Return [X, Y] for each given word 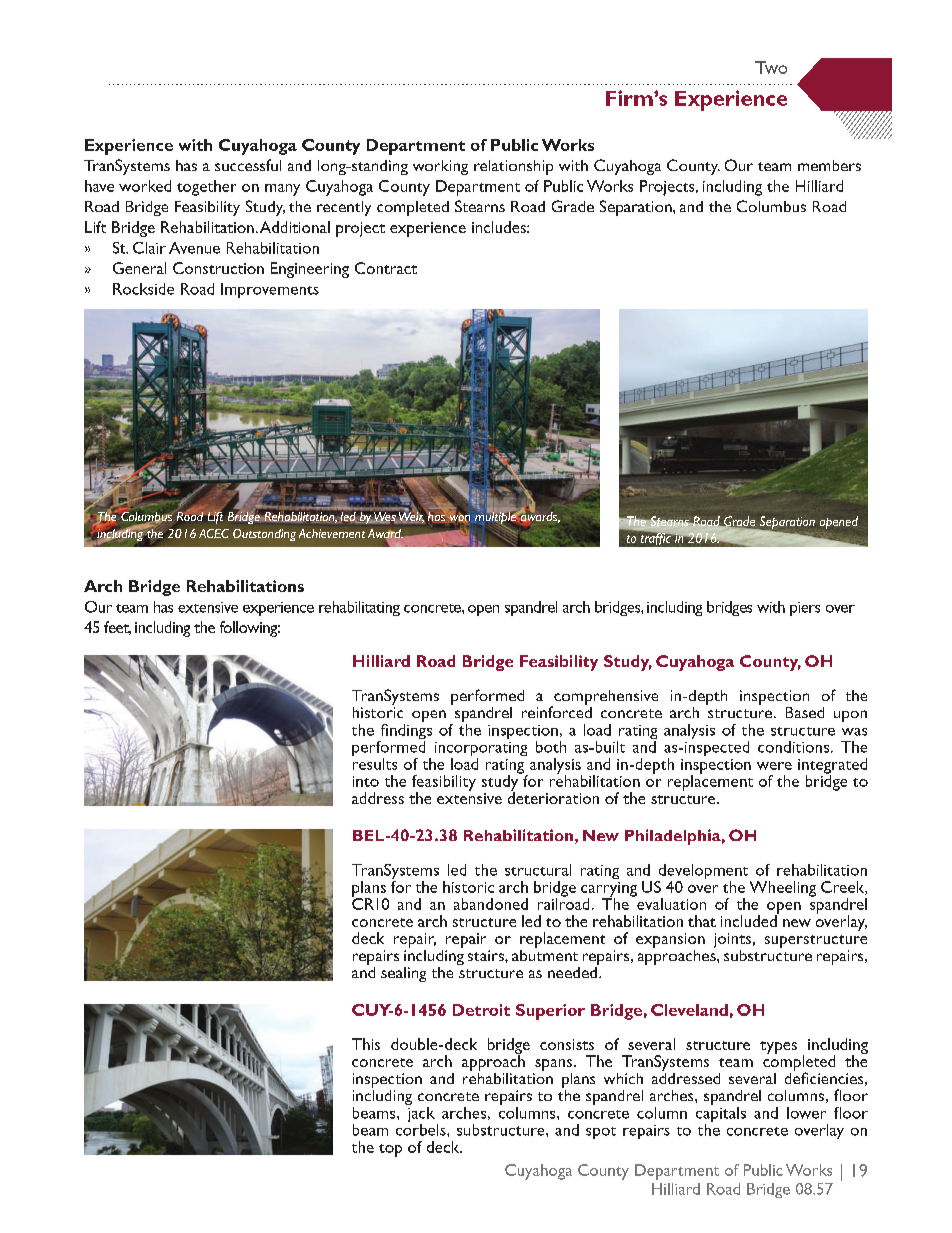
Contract [386, 268]
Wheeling [783, 889]
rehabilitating [359, 608]
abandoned [491, 904]
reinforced [557, 711]
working [440, 167]
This [366, 1044]
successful [248, 165]
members [829, 165]
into [366, 781]
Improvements [270, 290]
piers [805, 609]
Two [771, 67]
